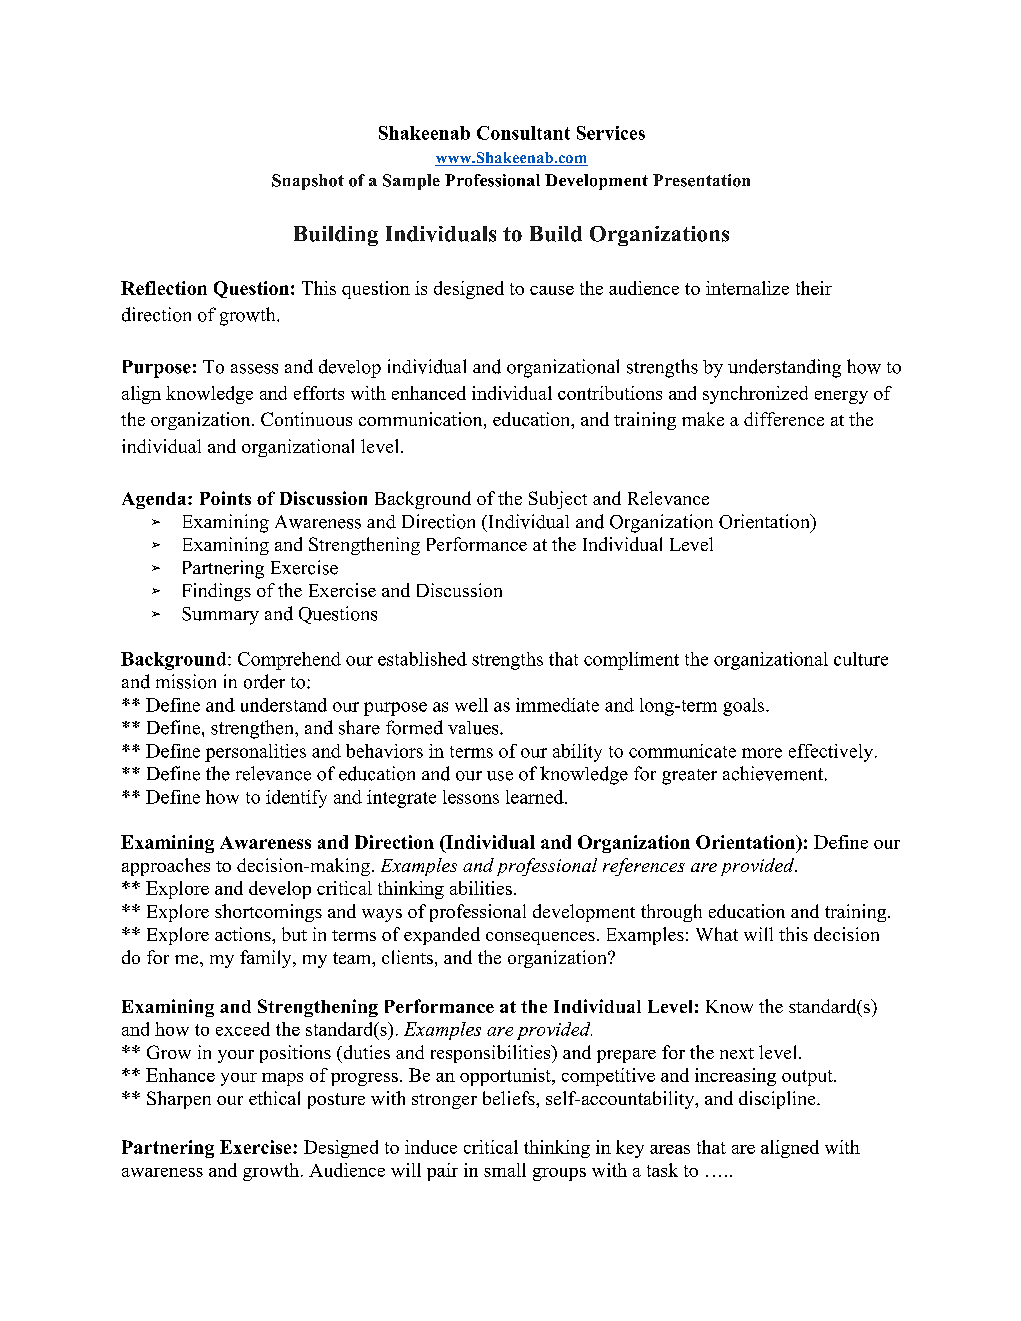  I want to click on small, so click(505, 1170).
